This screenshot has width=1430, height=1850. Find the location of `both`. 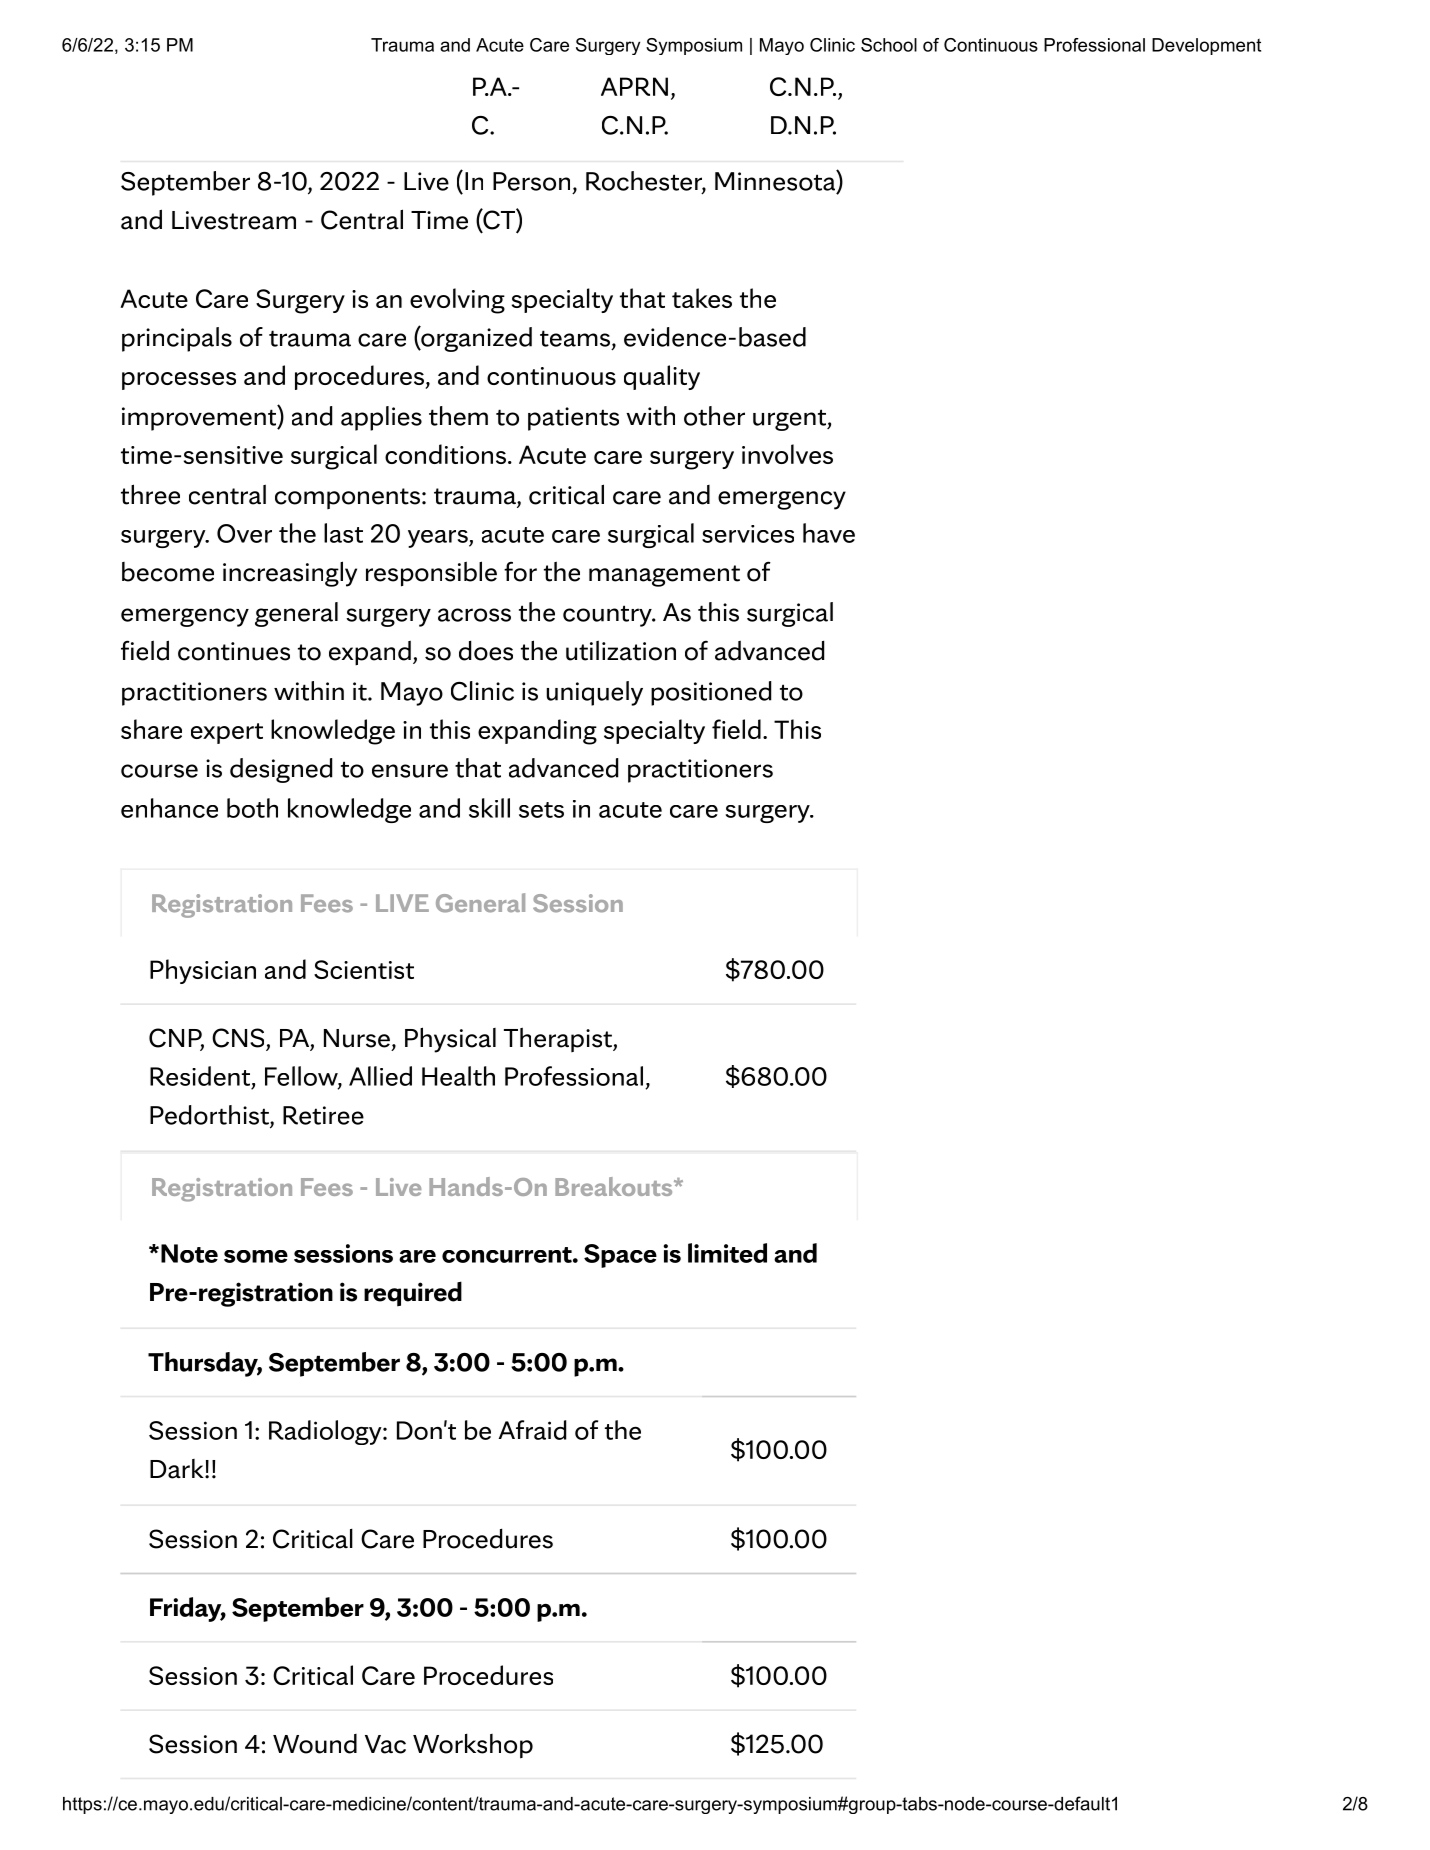

both is located at coordinates (252, 808).
